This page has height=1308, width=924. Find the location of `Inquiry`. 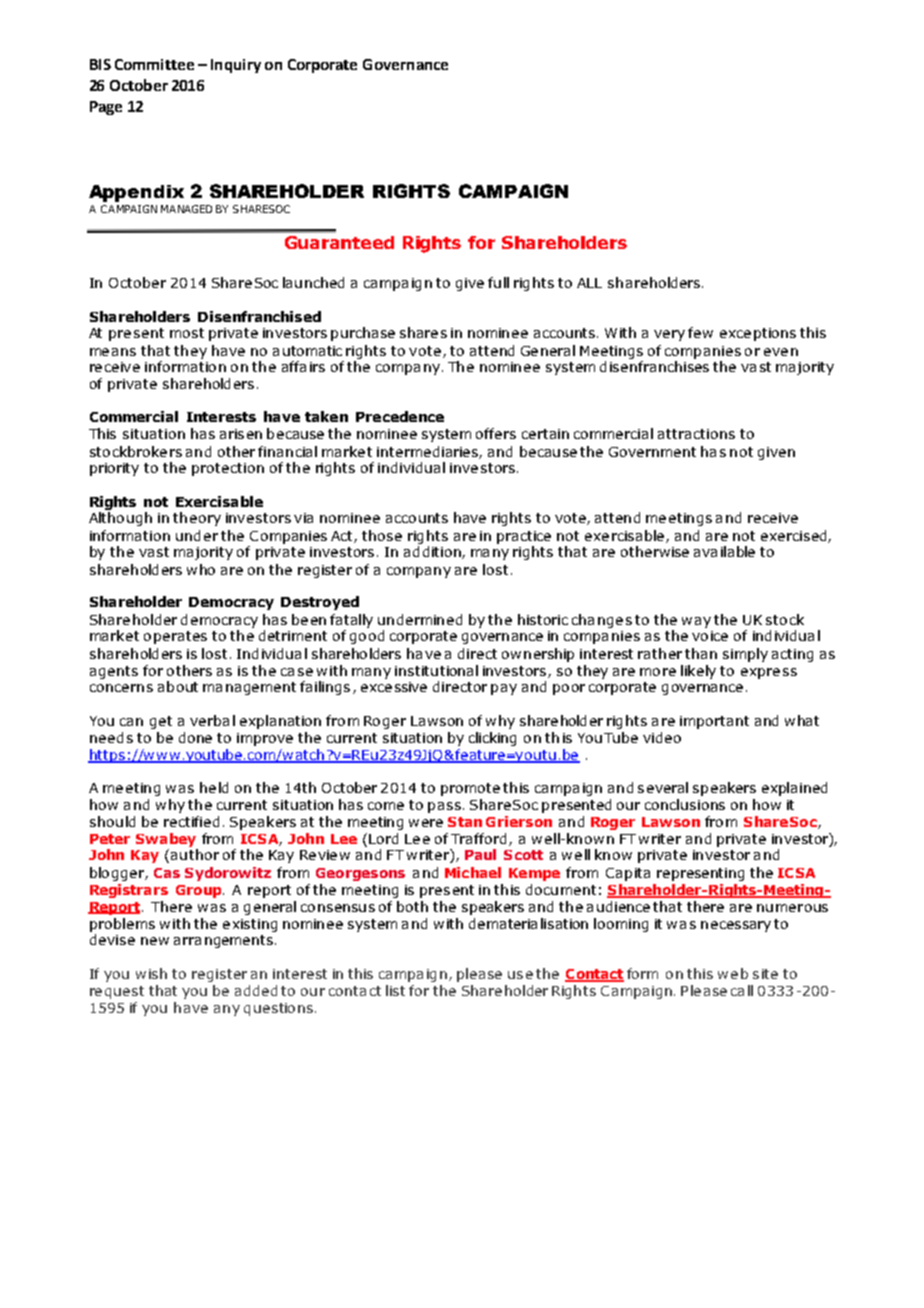

Inquiry is located at coordinates (236, 66).
